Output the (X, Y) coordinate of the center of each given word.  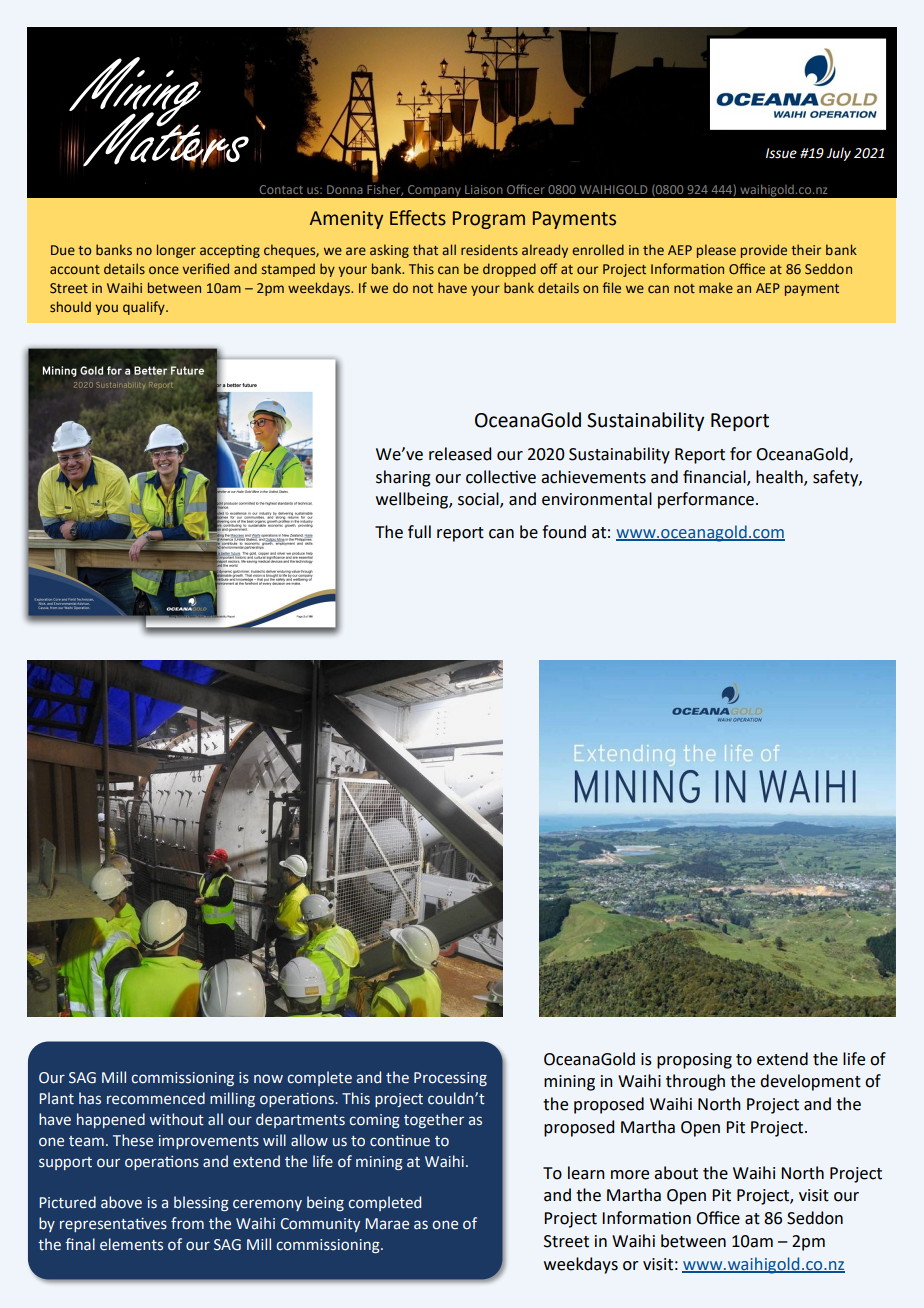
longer (176, 251)
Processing (450, 1079)
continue (400, 1141)
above (121, 1202)
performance (706, 500)
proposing (694, 1061)
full (419, 532)
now (268, 1078)
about (676, 1173)
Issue (781, 153)
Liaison (483, 189)
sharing (403, 478)
